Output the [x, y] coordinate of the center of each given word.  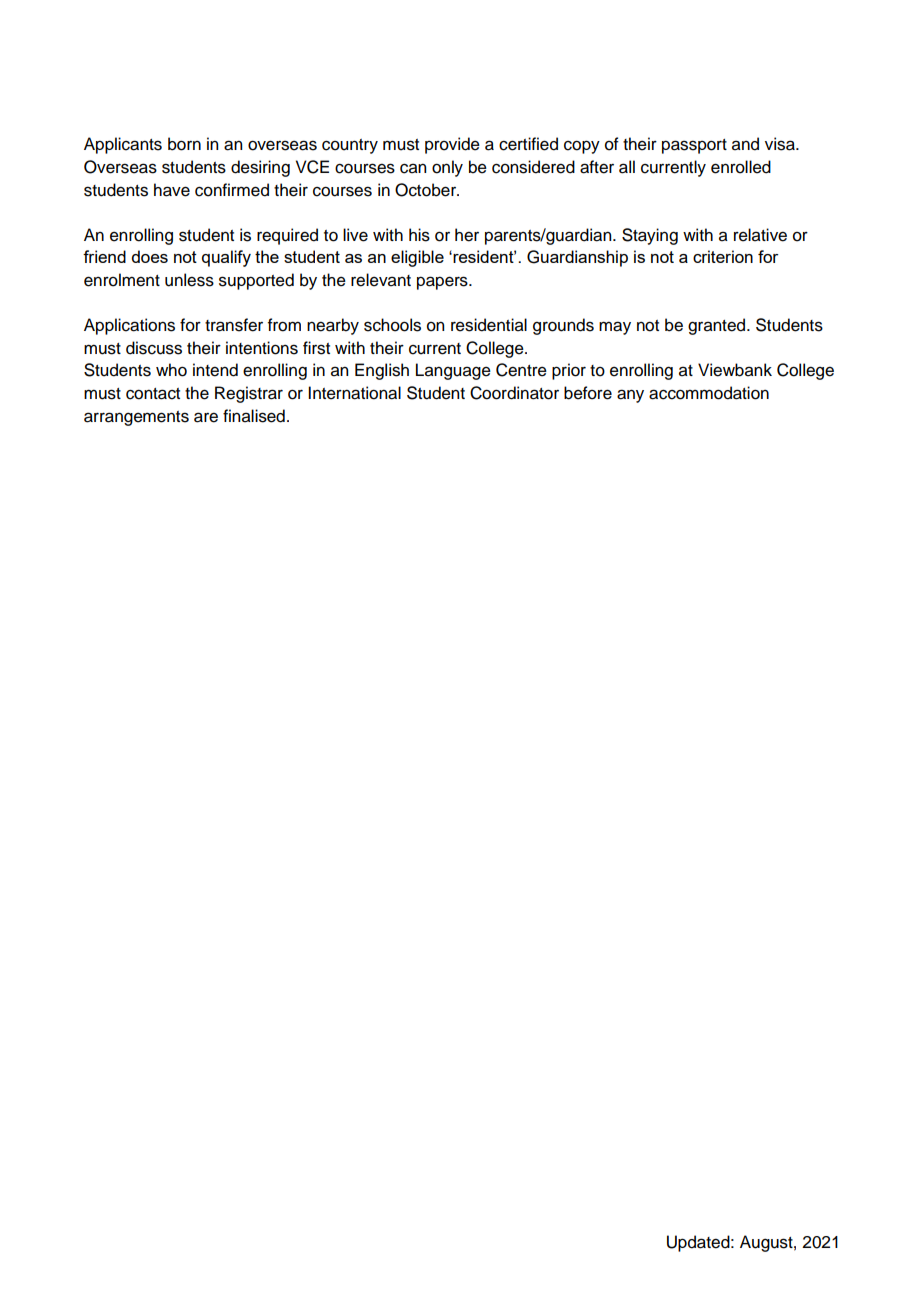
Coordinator [514, 393]
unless [189, 280]
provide [452, 145]
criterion [723, 256]
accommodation [709, 393]
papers [443, 283]
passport [694, 146]
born [184, 144]
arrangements [136, 418]
